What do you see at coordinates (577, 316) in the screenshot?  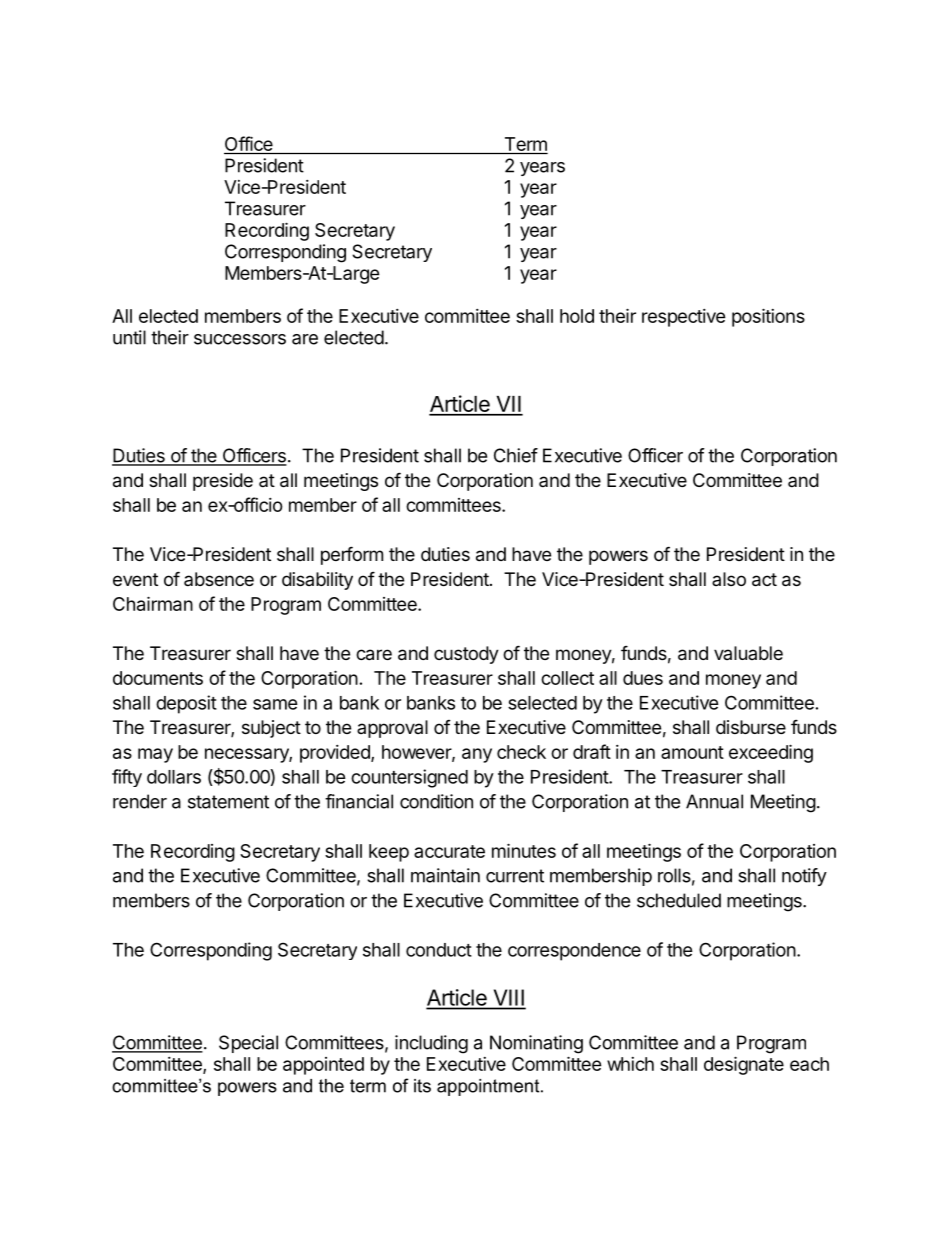 I see `hold` at bounding box center [577, 316].
